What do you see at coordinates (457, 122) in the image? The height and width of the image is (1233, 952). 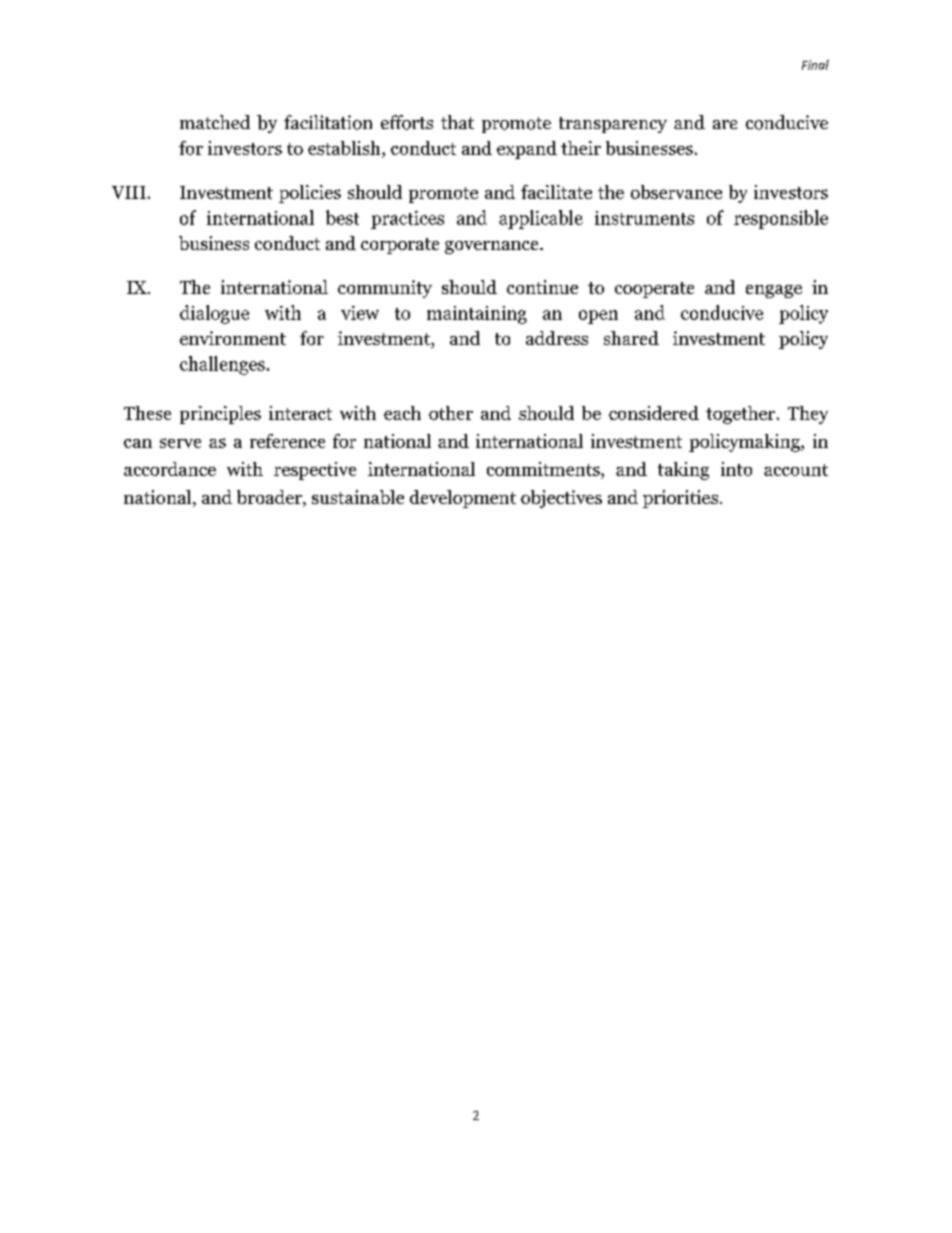 I see `that` at bounding box center [457, 122].
